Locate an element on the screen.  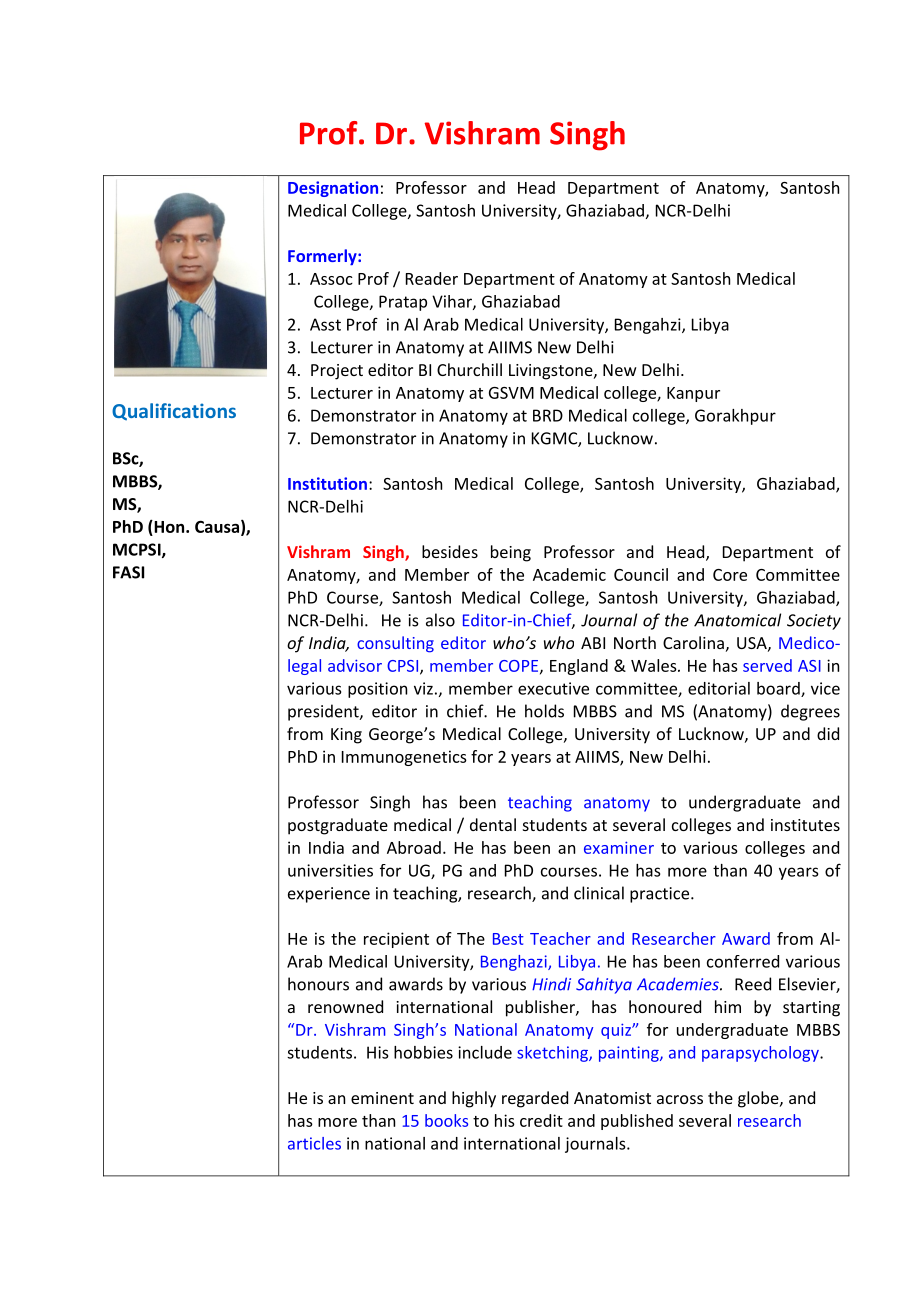
articles is located at coordinates (314, 1143).
